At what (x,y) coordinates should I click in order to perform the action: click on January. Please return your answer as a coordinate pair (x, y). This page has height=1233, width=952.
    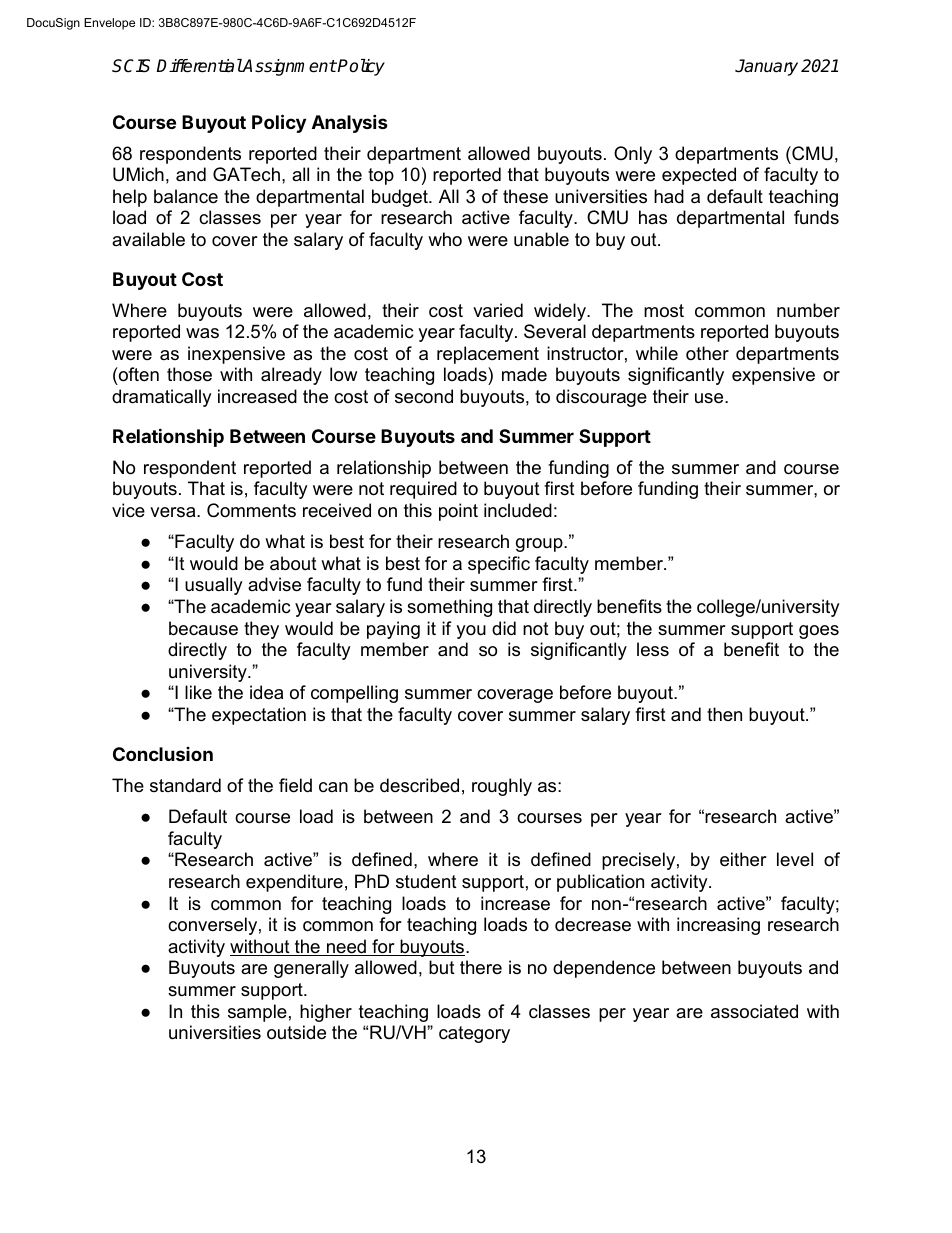
    Looking at the image, I should click on (766, 67).
